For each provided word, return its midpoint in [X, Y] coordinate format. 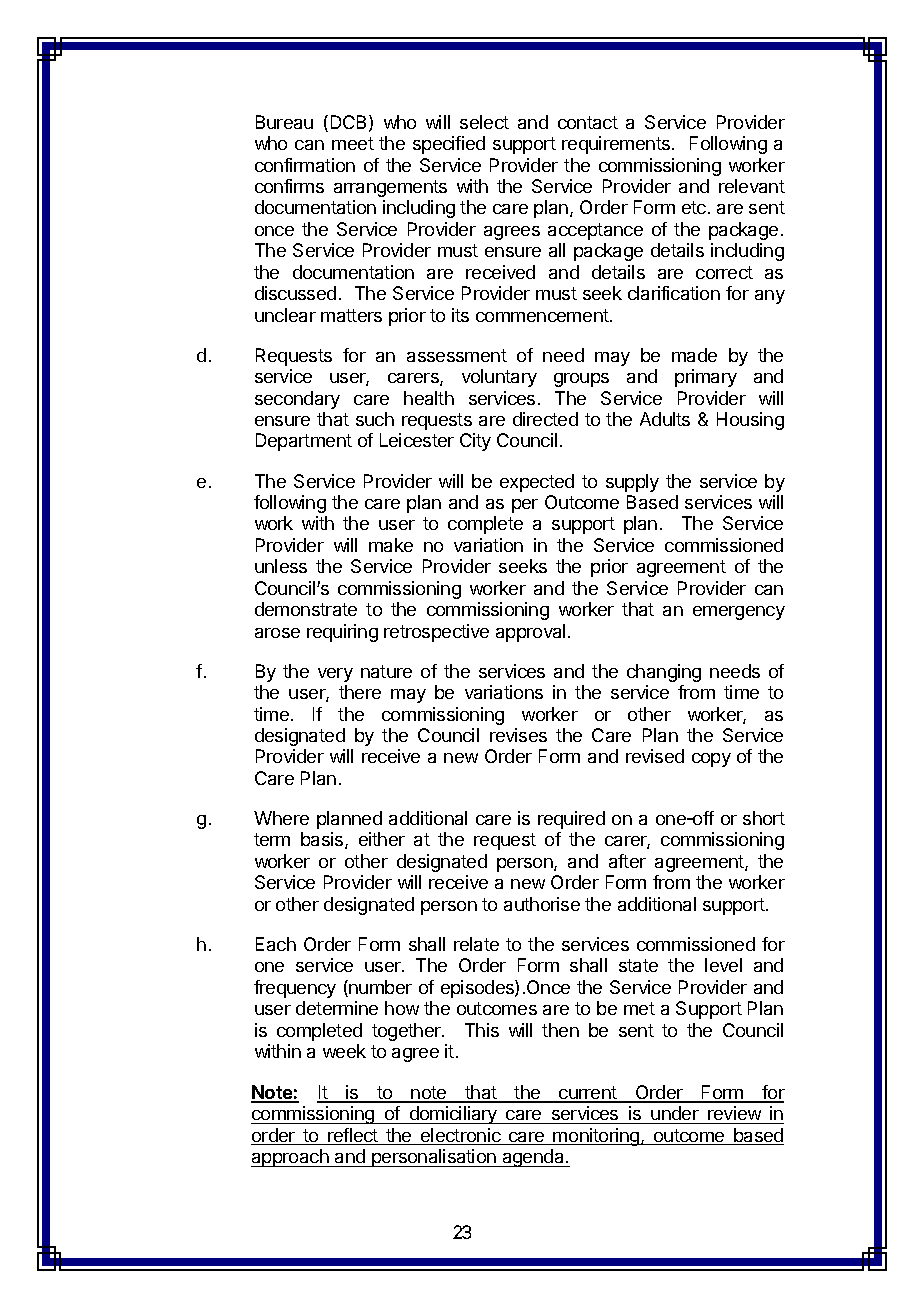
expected [537, 483]
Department [304, 442]
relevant [752, 186]
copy [711, 760]
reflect [353, 1136]
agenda [533, 1158]
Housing [750, 421]
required [571, 820]
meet [353, 143]
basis [323, 840]
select [484, 122]
